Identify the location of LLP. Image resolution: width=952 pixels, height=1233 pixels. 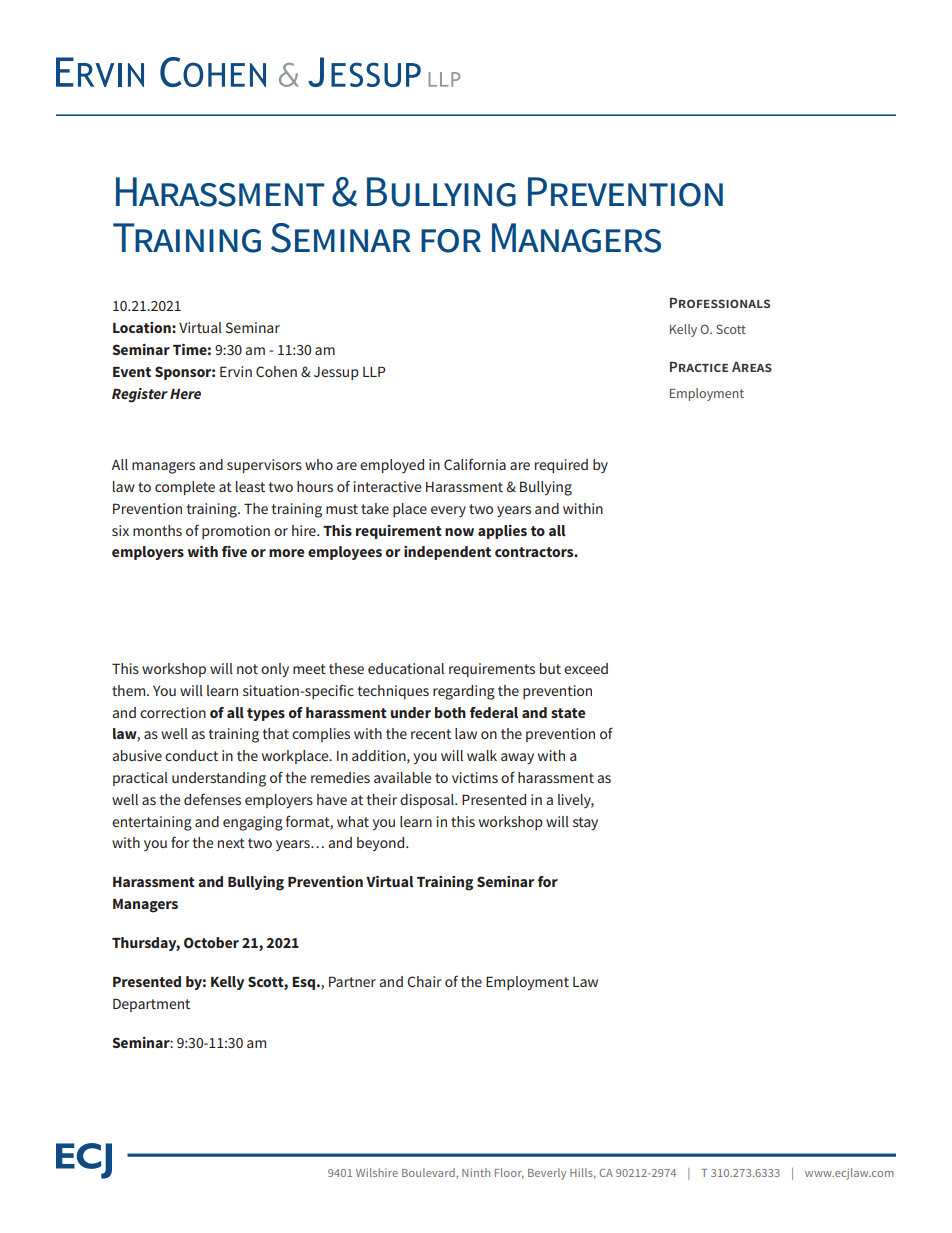
(374, 371).
